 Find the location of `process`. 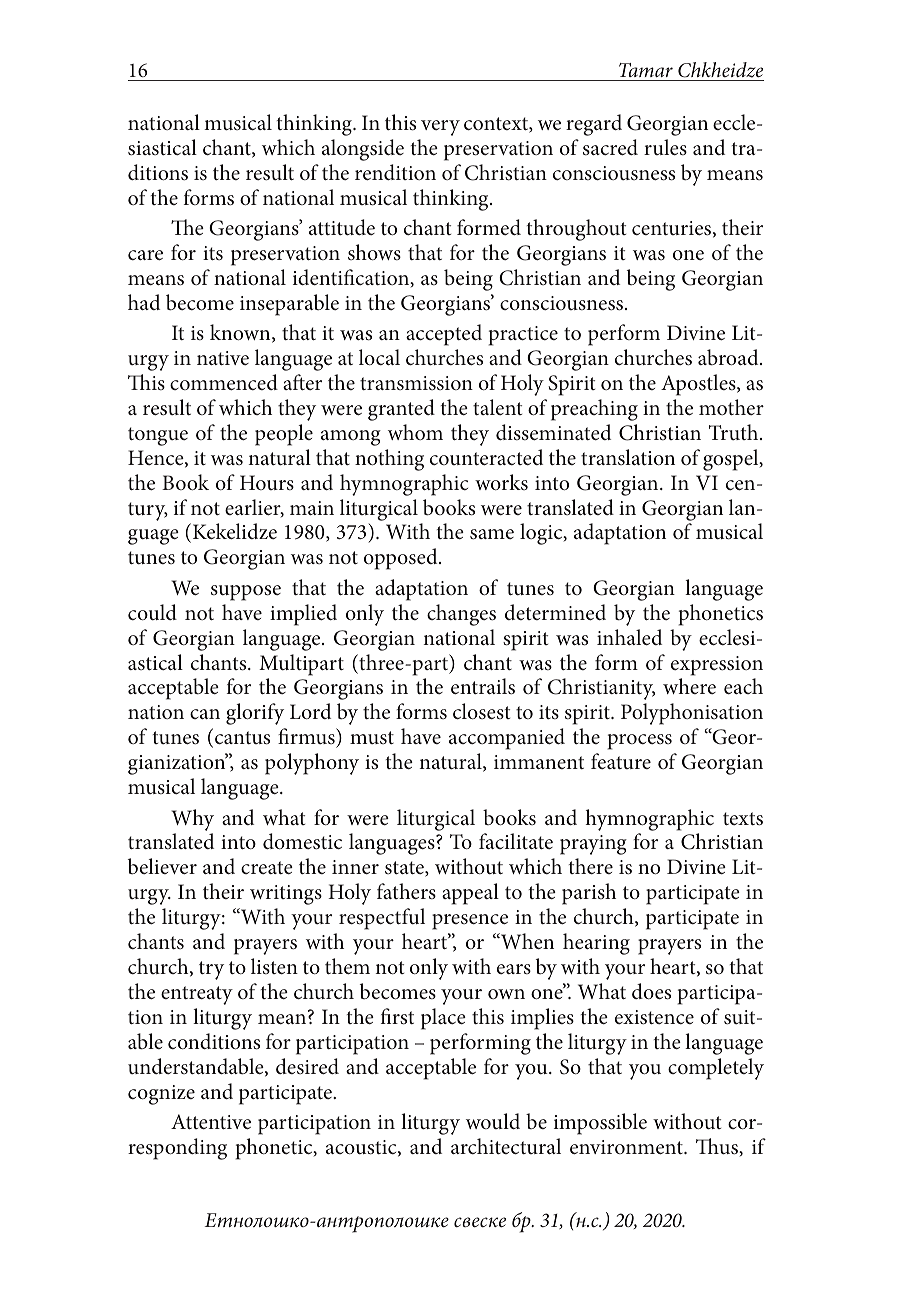

process is located at coordinates (640, 742).
